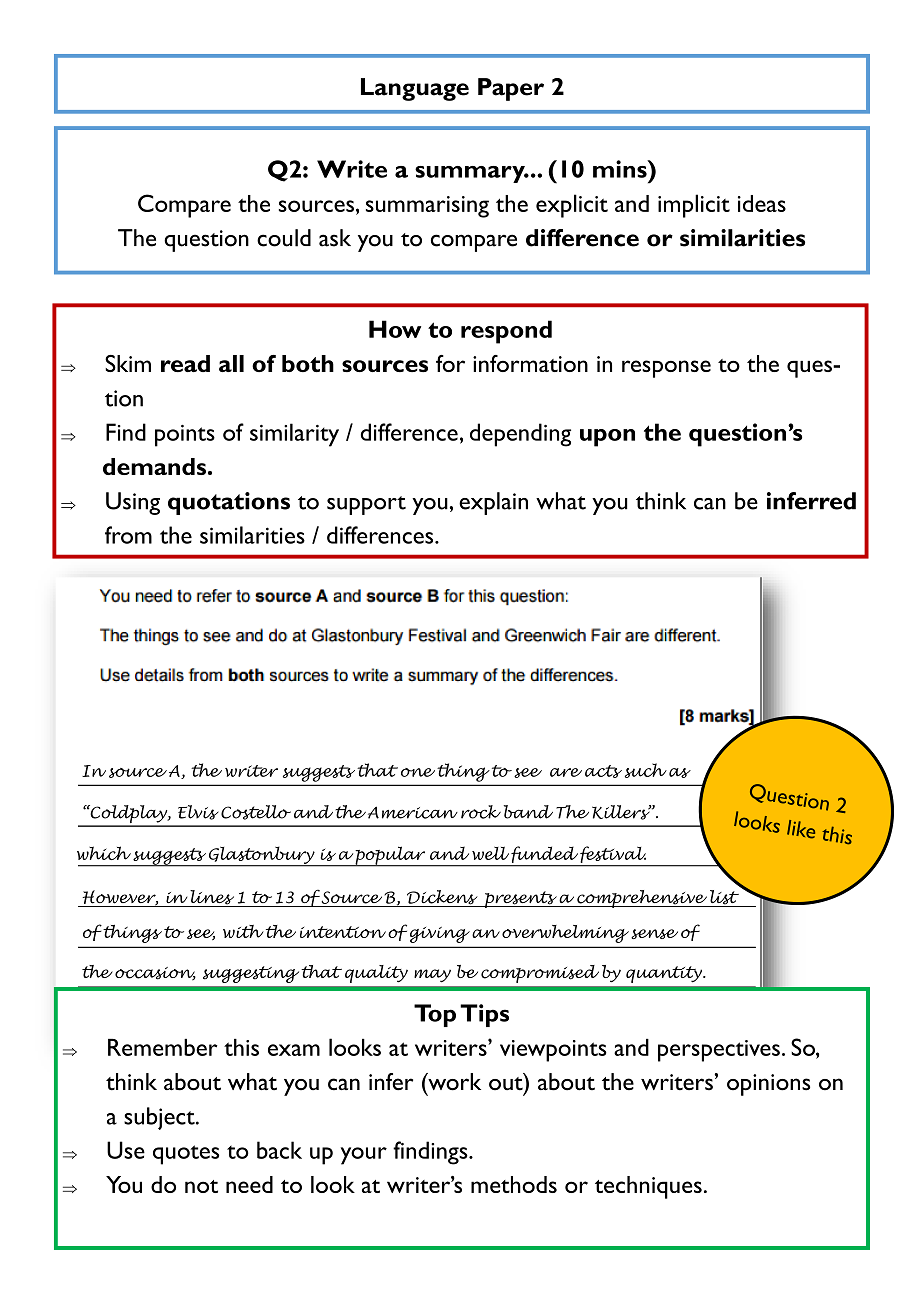 The image size is (924, 1308). Describe the element at coordinates (261, 856) in the screenshot. I see `Glastonbury` at that location.
